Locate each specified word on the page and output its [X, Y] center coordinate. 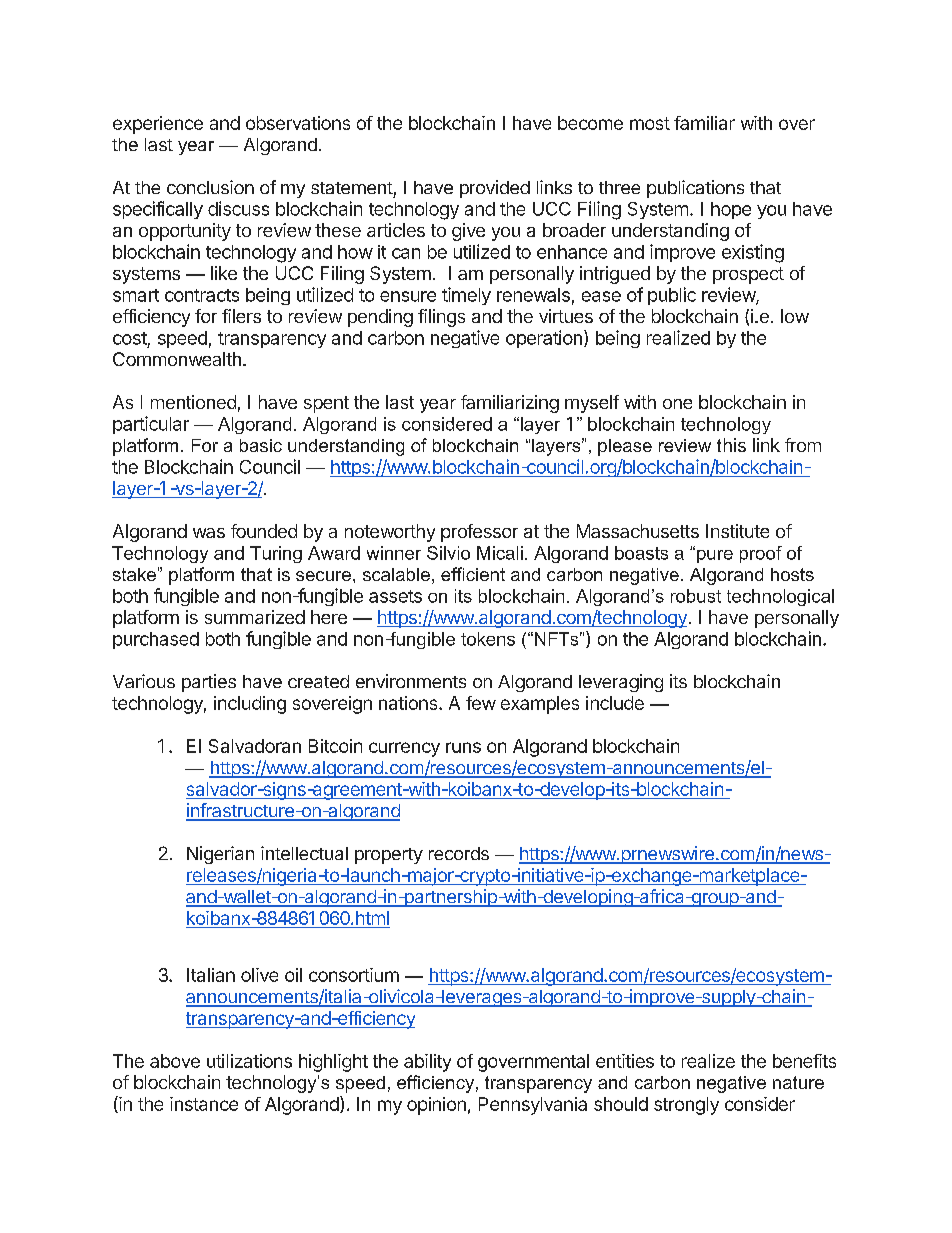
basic [261, 445]
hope [731, 210]
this [731, 445]
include [615, 703]
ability [427, 1063]
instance [204, 1104]
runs [463, 747]
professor [479, 533]
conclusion [210, 187]
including [250, 705]
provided [495, 189]
